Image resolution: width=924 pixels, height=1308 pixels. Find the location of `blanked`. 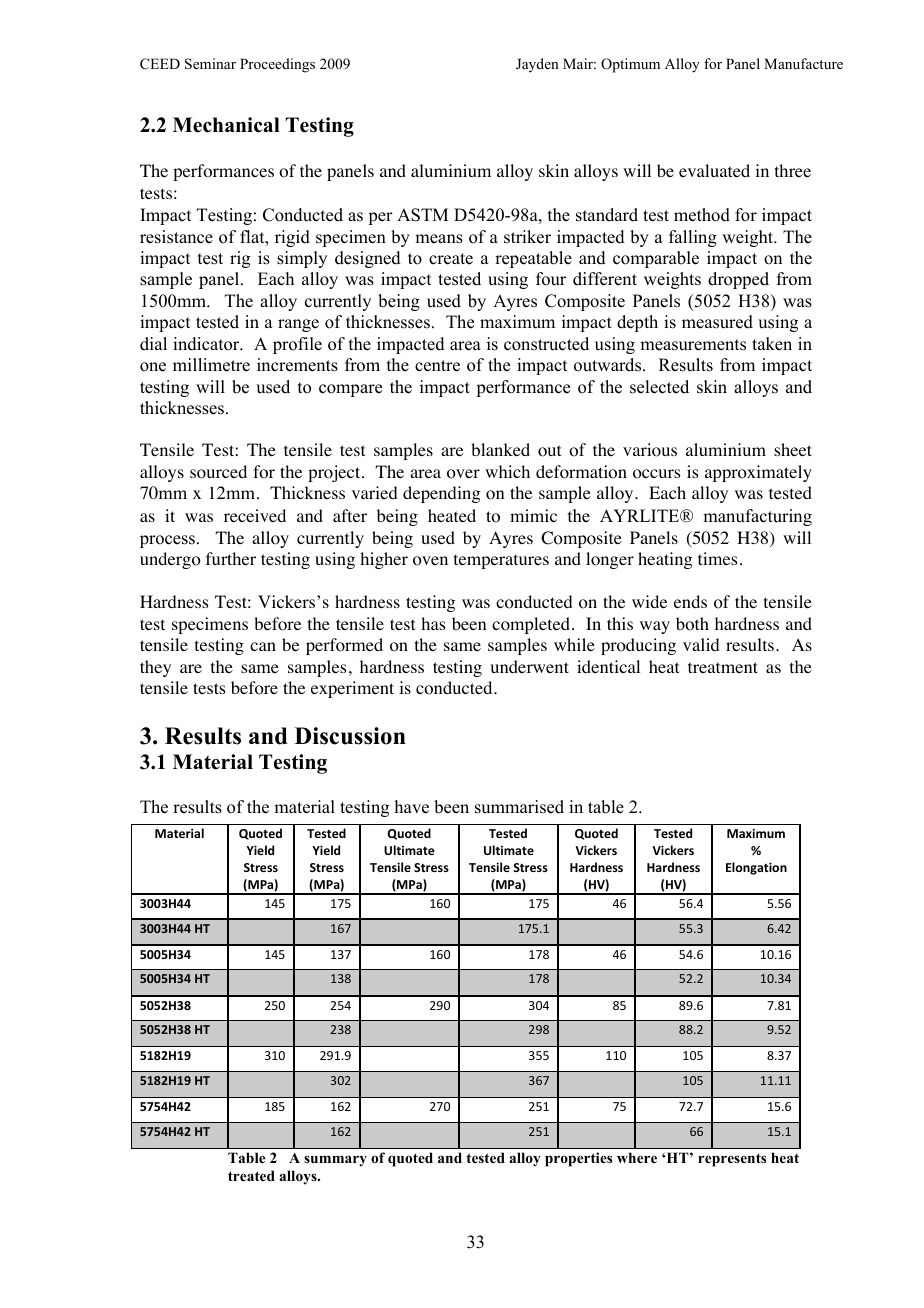

blanked is located at coordinates (500, 449).
